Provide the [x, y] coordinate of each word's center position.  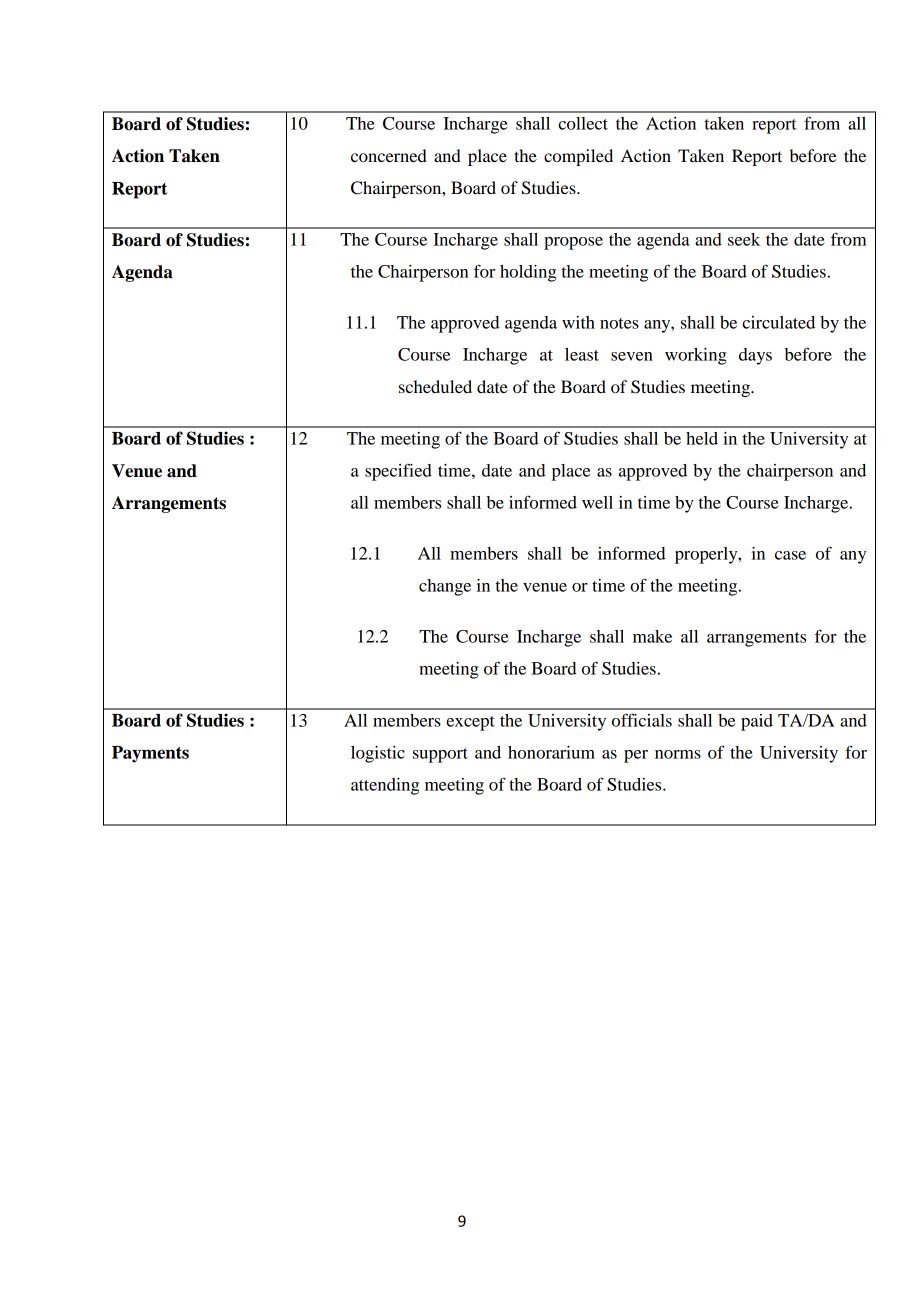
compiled [578, 157]
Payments [150, 754]
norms [678, 754]
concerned [389, 155]
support [440, 755]
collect [583, 123]
